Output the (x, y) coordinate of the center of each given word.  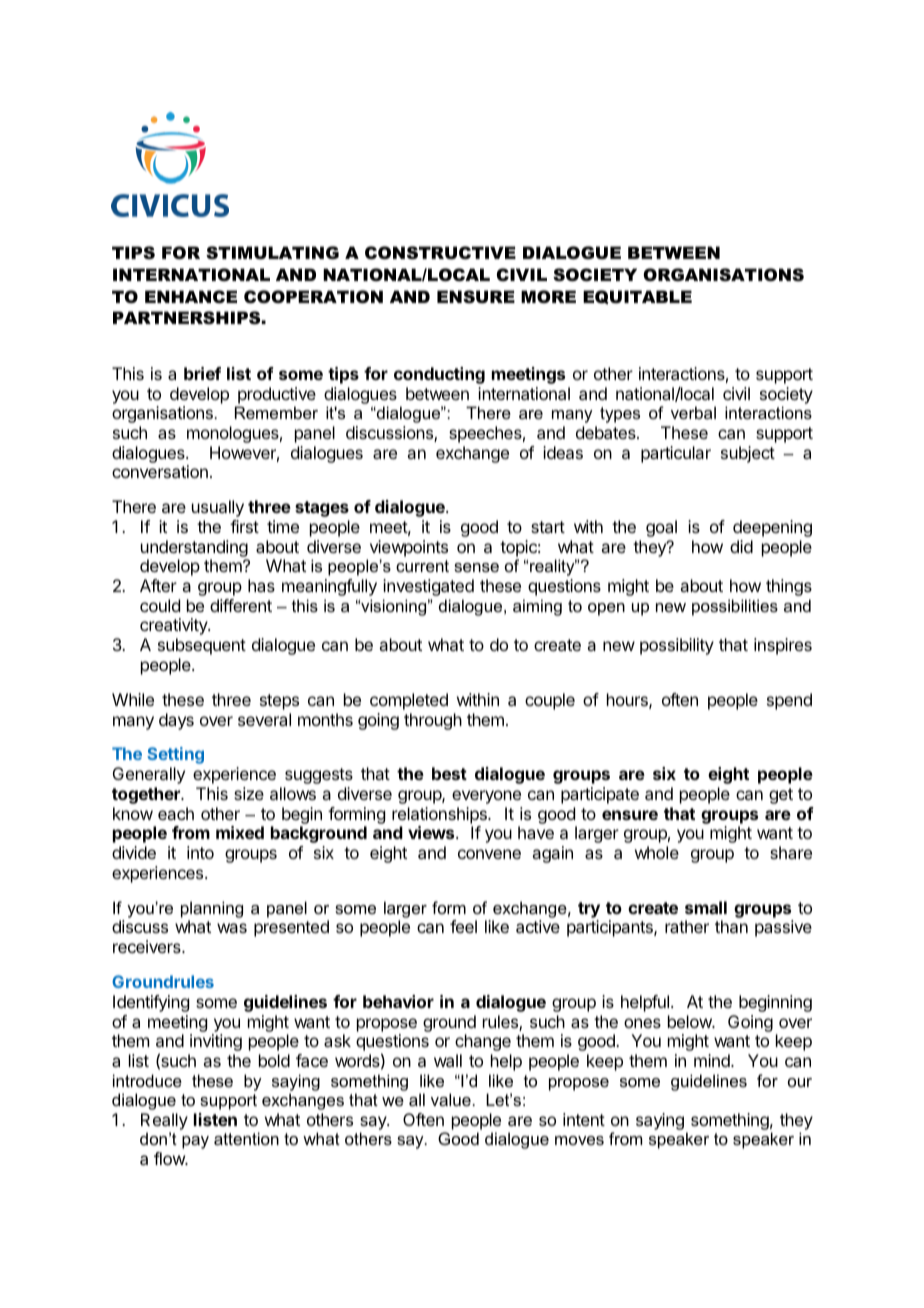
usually (218, 508)
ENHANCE (191, 297)
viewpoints (409, 548)
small (706, 907)
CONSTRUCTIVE (440, 253)
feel (463, 926)
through (433, 721)
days (176, 721)
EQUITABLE (637, 297)
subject (748, 454)
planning (212, 909)
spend (789, 701)
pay (195, 1142)
